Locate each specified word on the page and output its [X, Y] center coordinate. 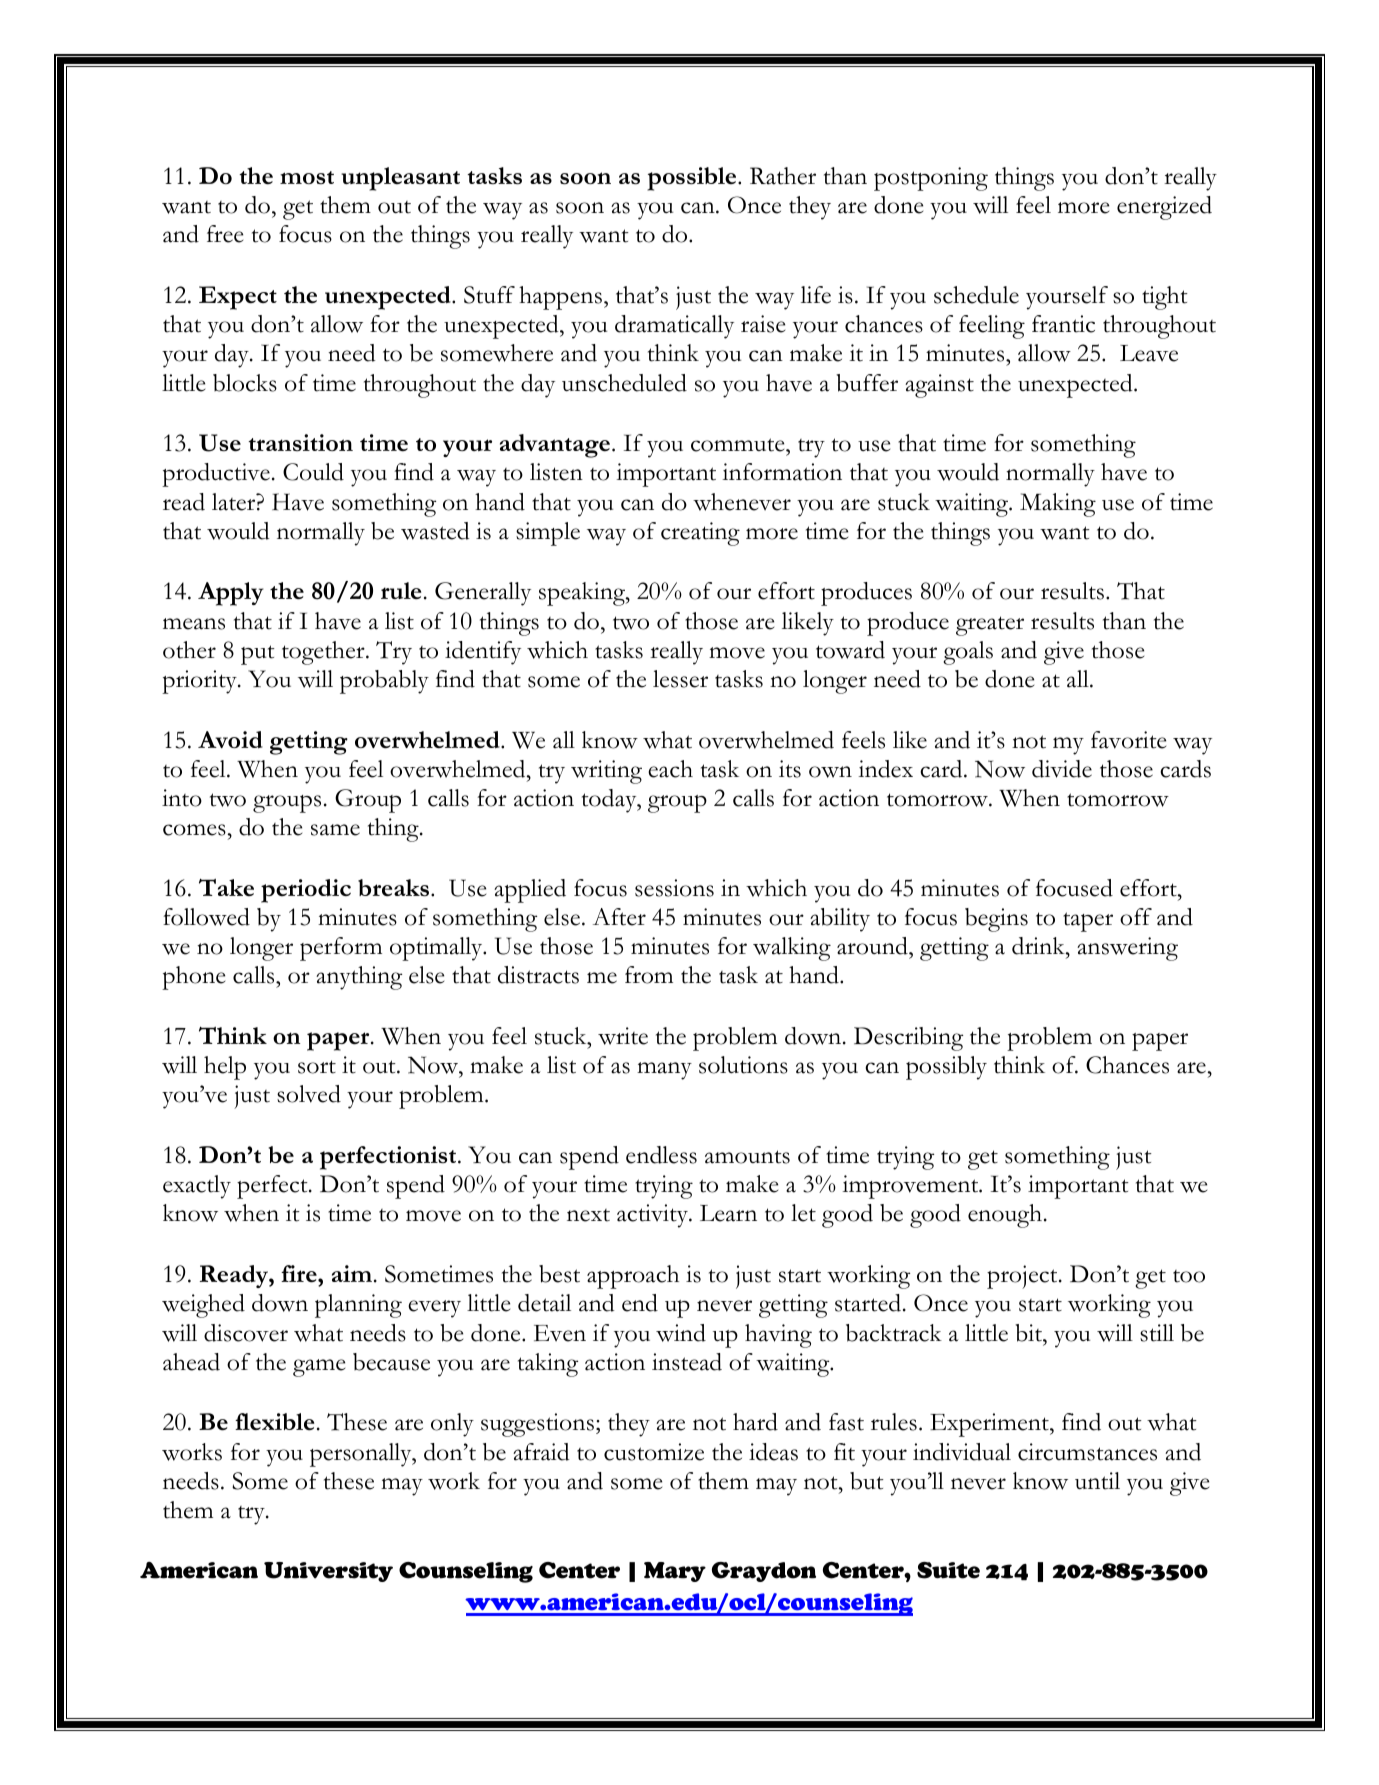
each [670, 769]
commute [739, 445]
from [649, 975]
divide [1062, 769]
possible [693, 179]
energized [1164, 208]
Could [313, 472]
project [1023, 1277]
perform [341, 949]
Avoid [230, 739]
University [328, 1572]
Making [1058, 505]
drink [1039, 946]
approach [633, 1277]
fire [300, 1274]
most [307, 178]
